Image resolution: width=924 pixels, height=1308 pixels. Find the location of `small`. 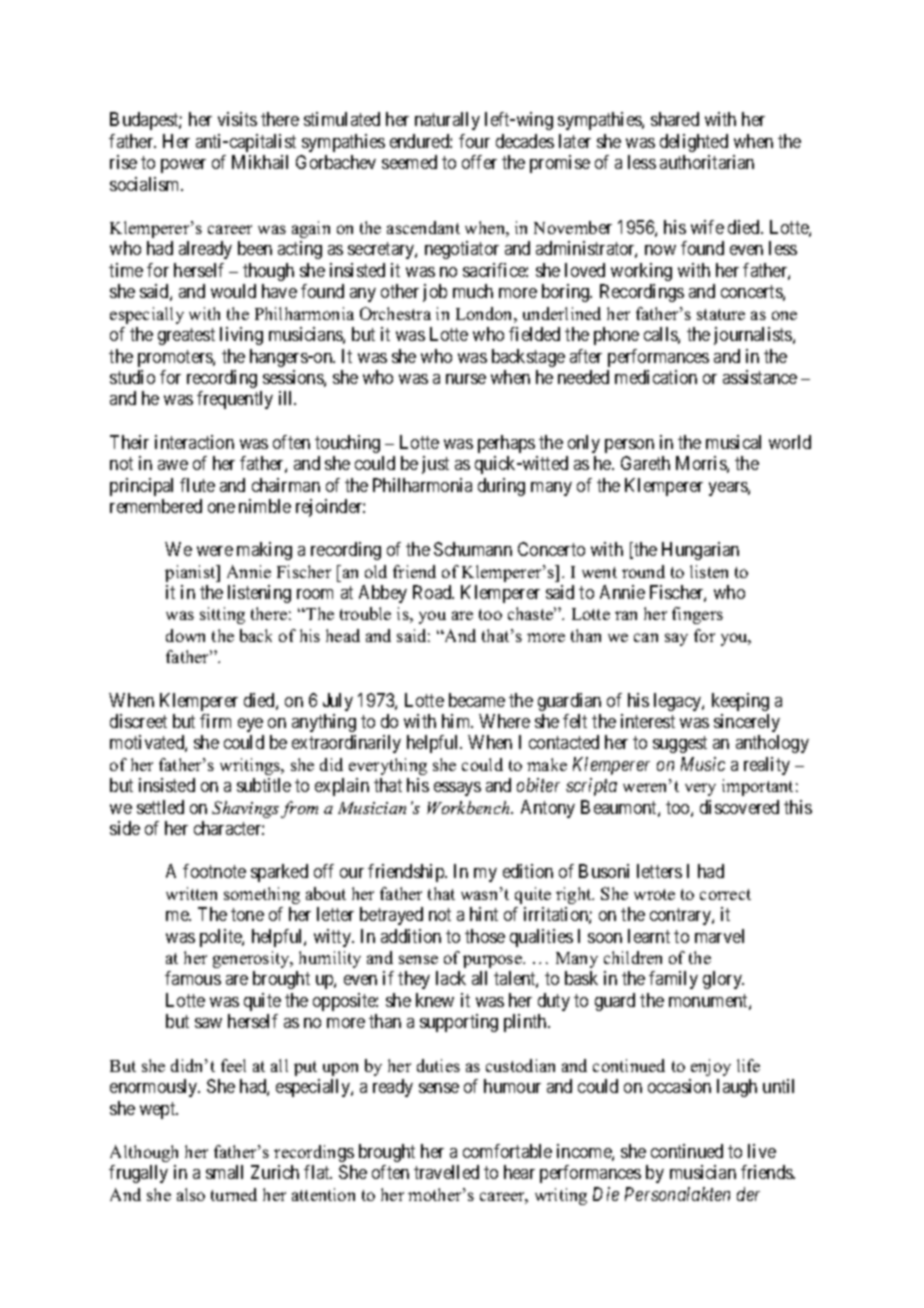

small is located at coordinates (224, 1172).
